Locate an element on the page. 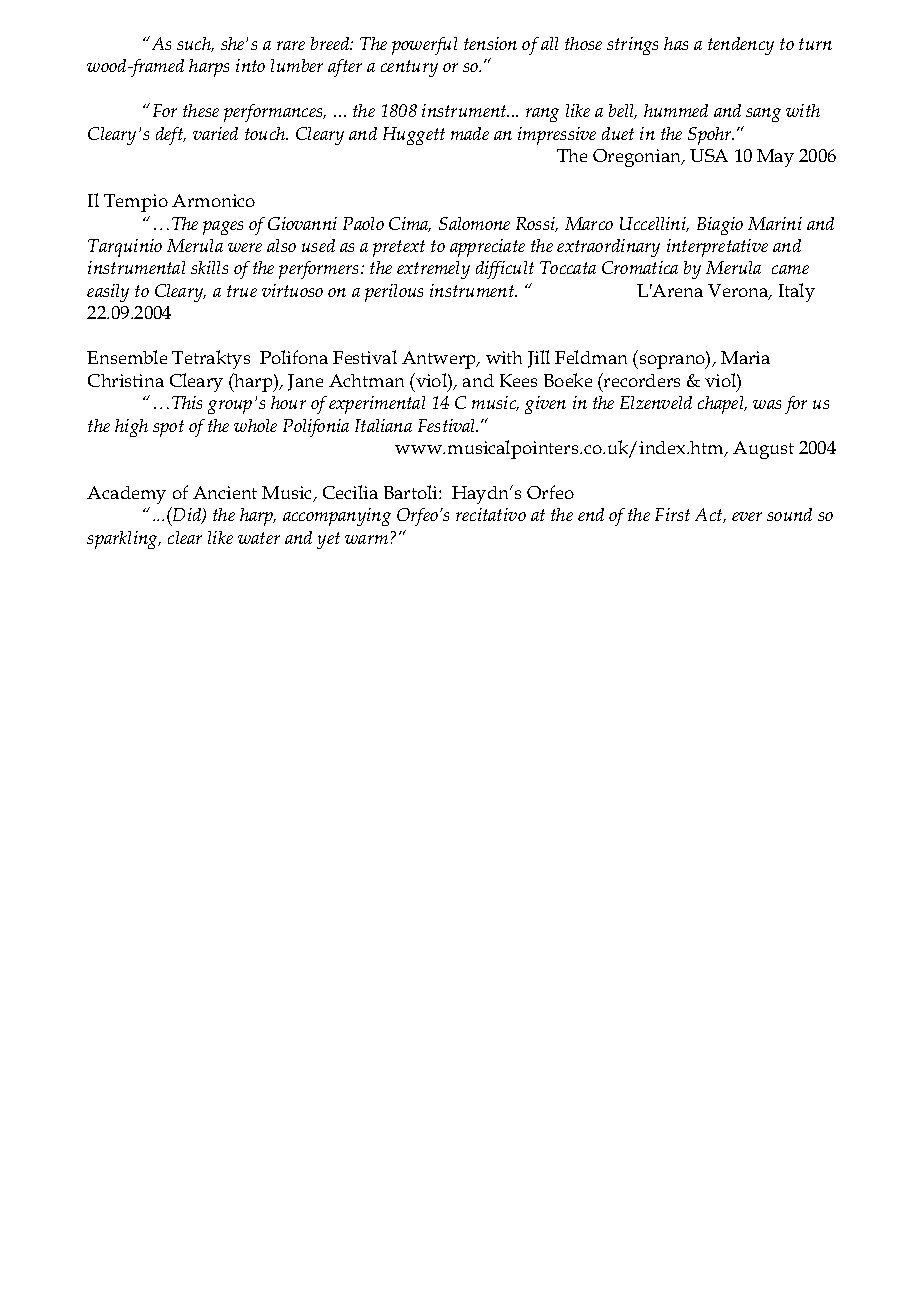  pages is located at coordinates (223, 228).
